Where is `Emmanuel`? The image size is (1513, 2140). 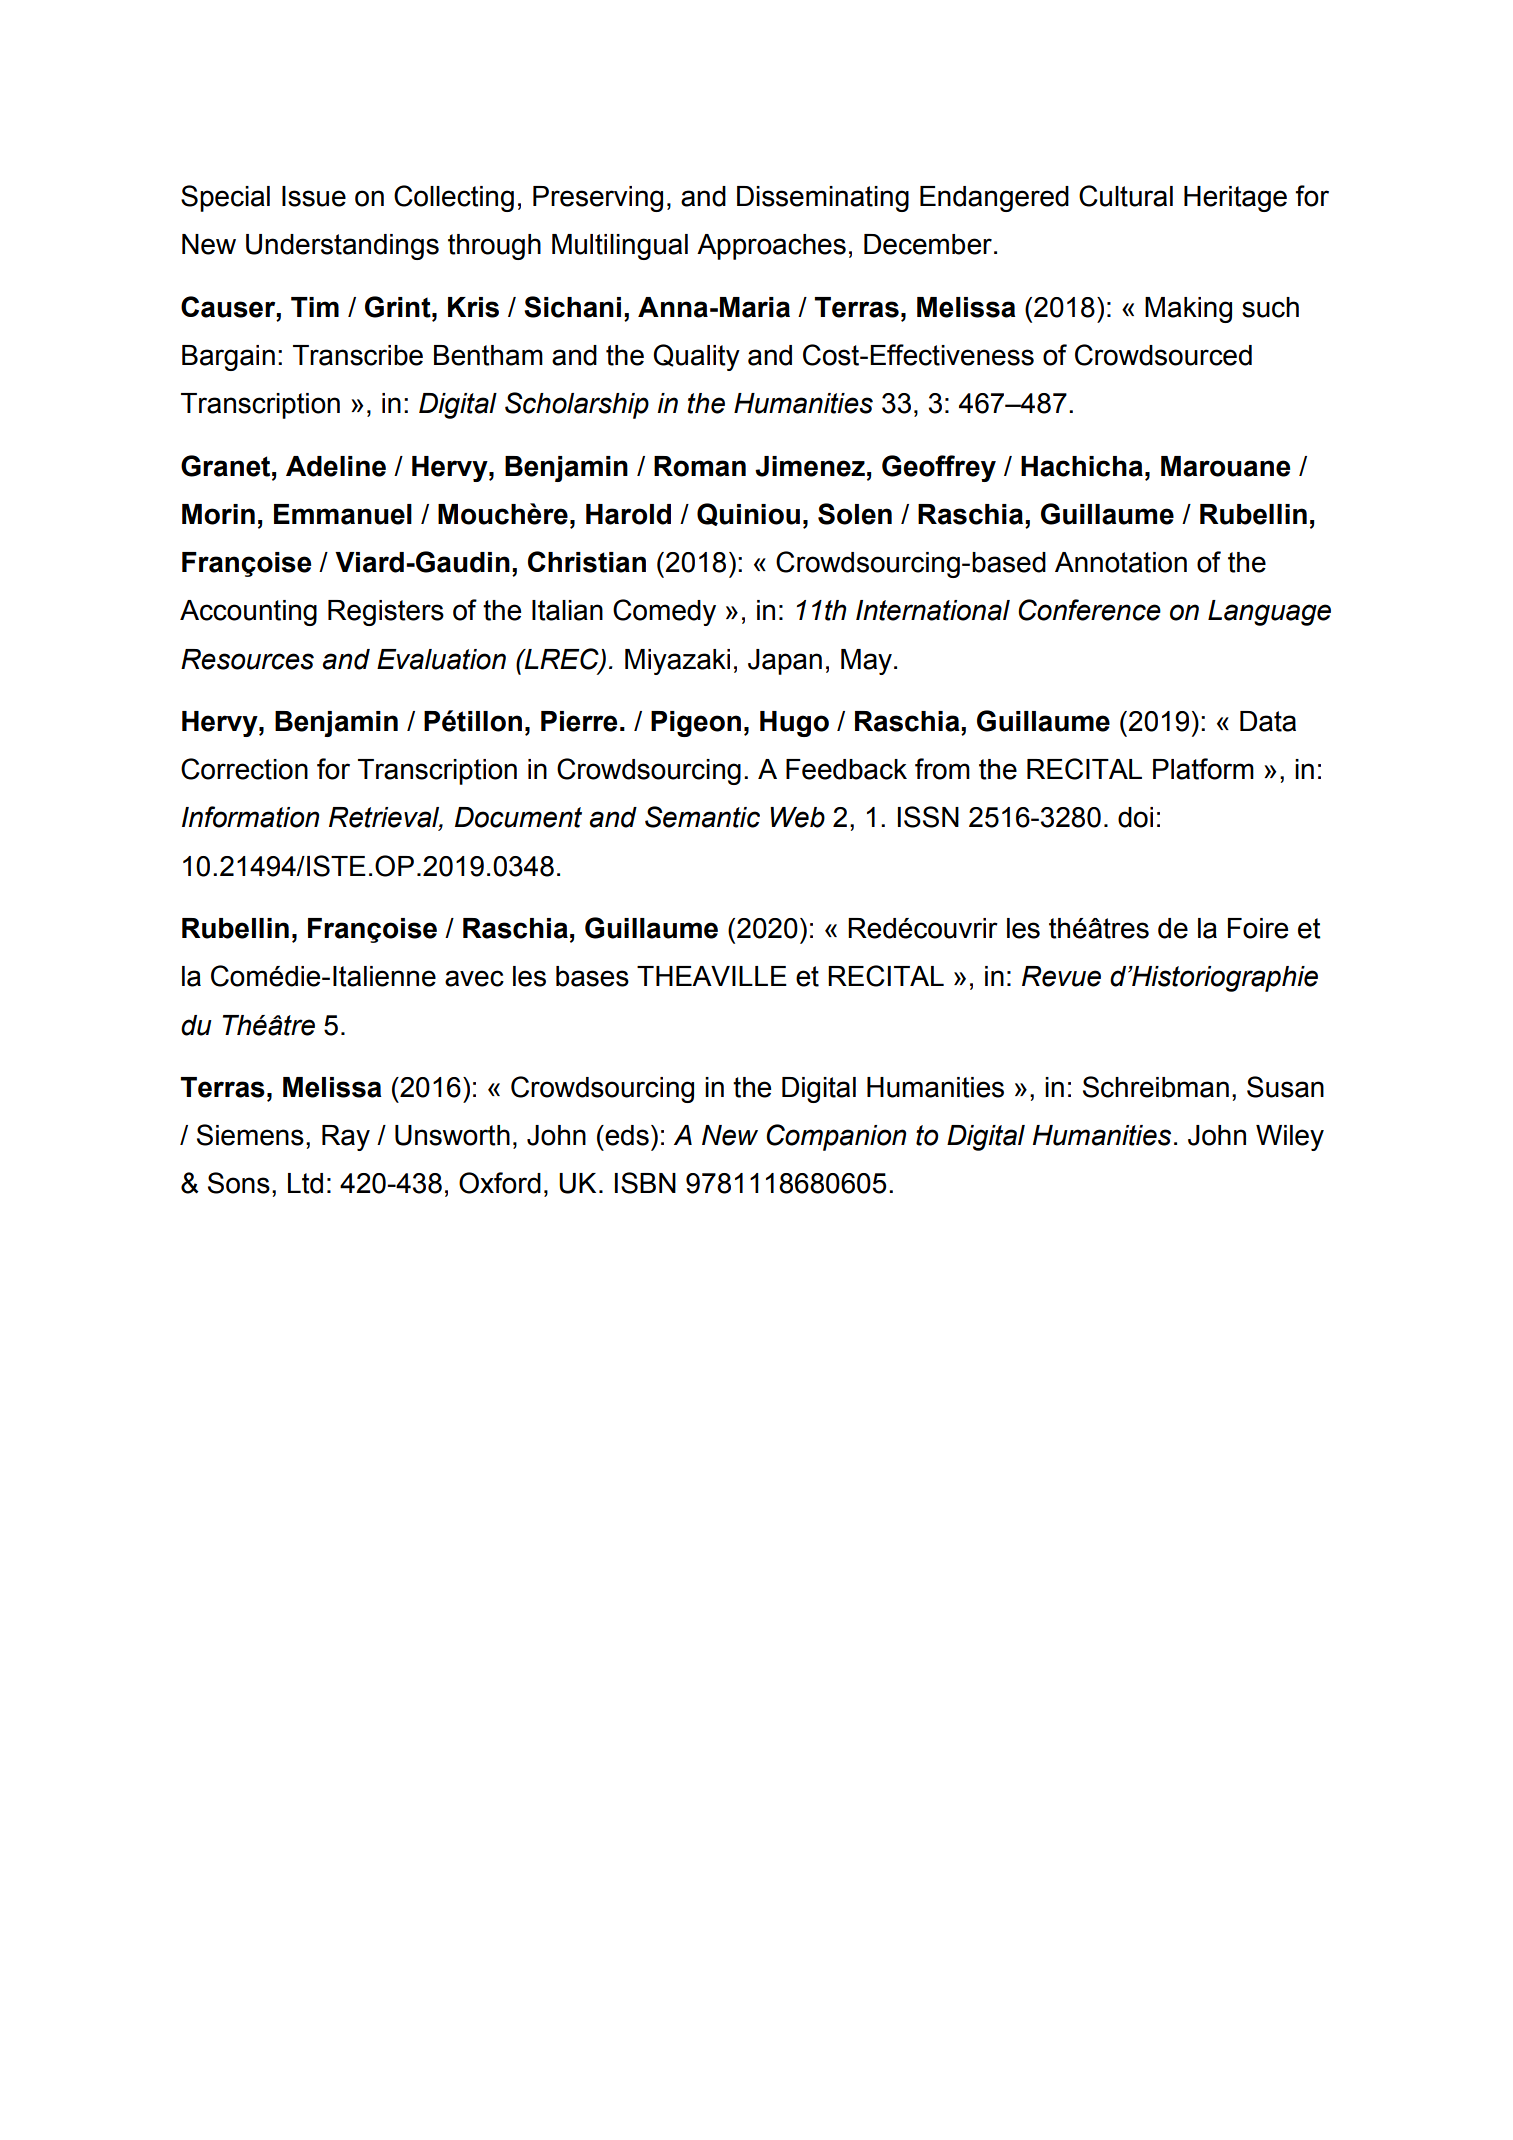 Emmanuel is located at coordinates (343, 514).
